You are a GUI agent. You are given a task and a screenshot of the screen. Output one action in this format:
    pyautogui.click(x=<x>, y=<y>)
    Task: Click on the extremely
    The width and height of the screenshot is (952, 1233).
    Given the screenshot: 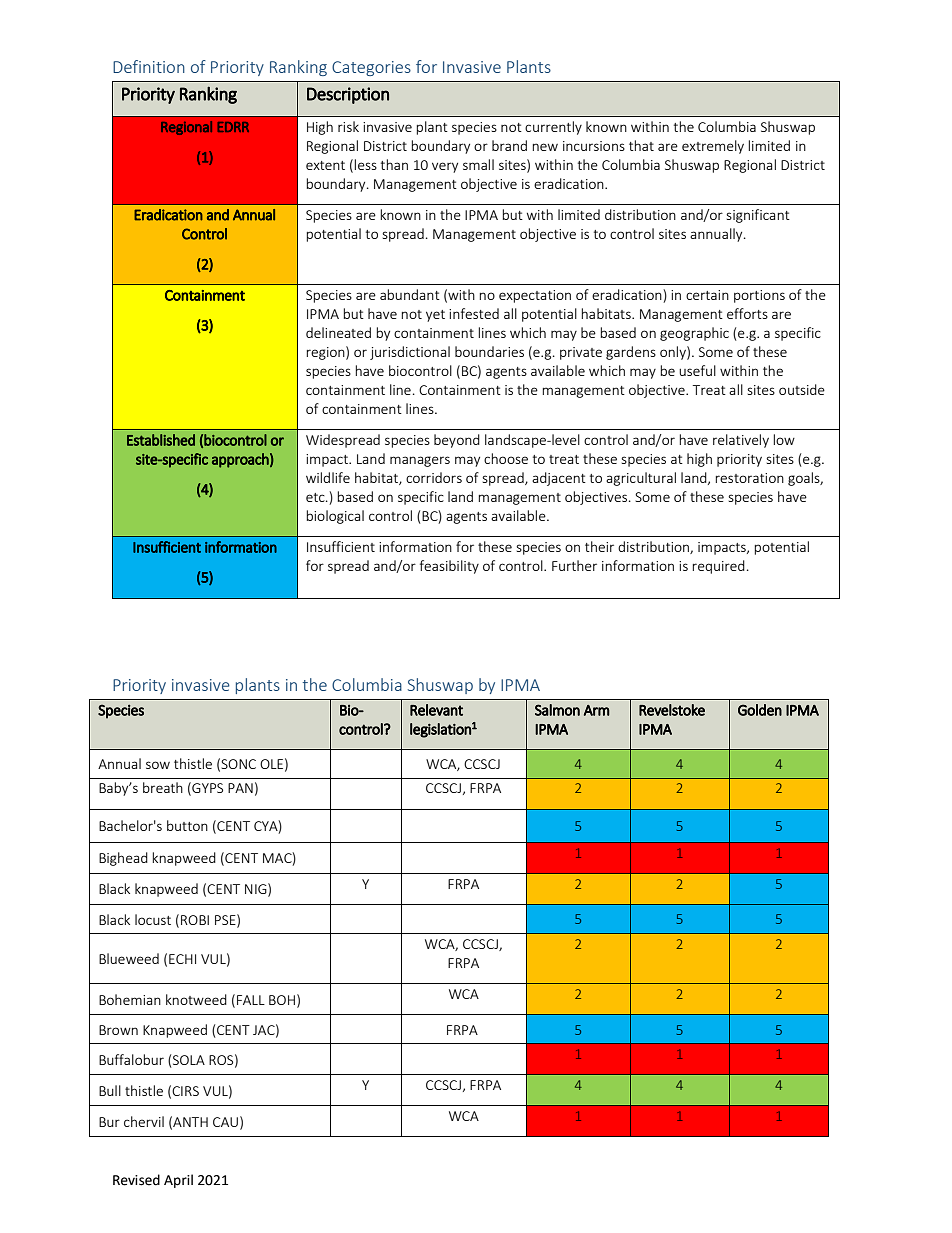 What is the action you would take?
    pyautogui.click(x=713, y=147)
